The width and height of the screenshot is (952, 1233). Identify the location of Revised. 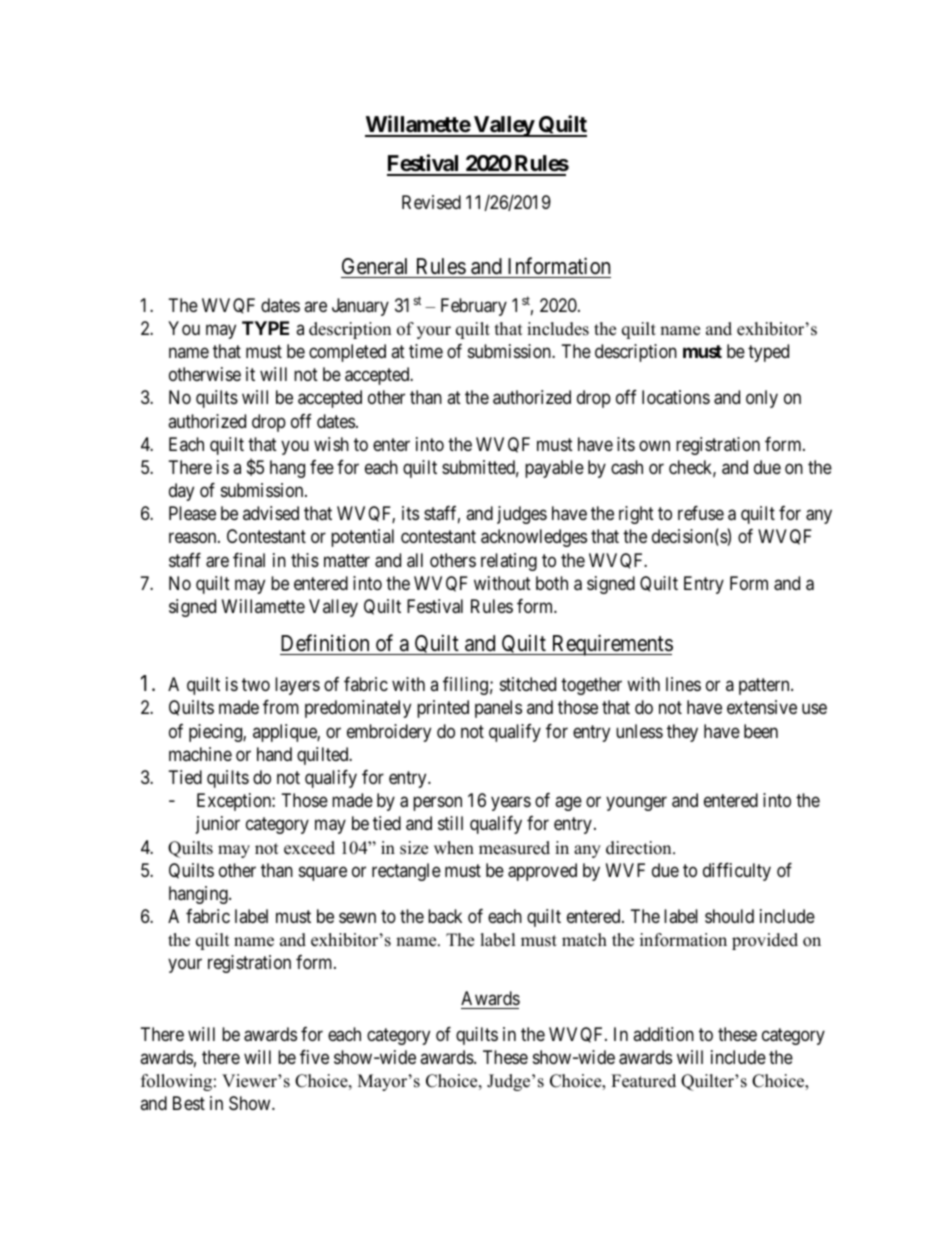
(431, 202).
